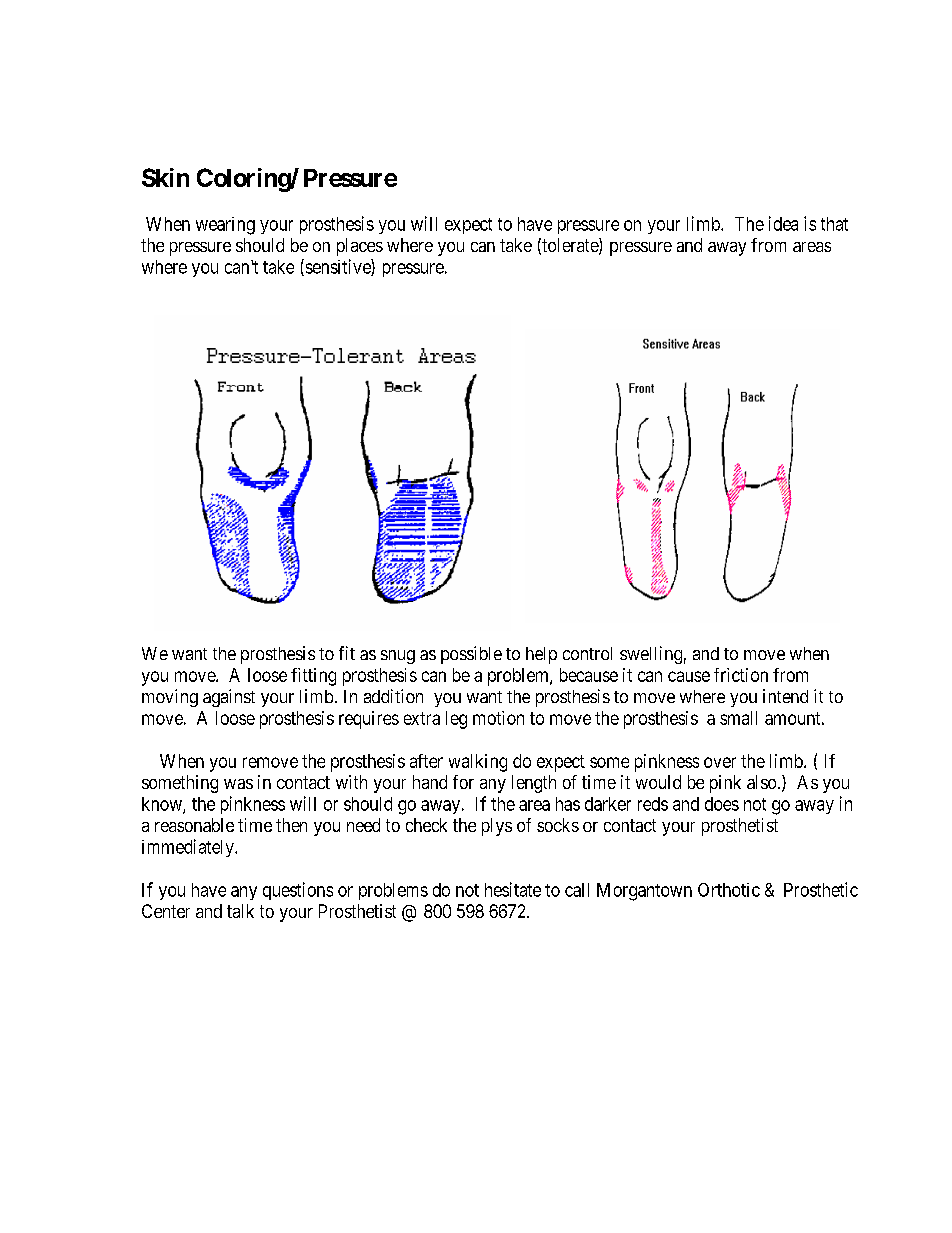  What do you see at coordinates (834, 224) in the page?
I see `that` at bounding box center [834, 224].
